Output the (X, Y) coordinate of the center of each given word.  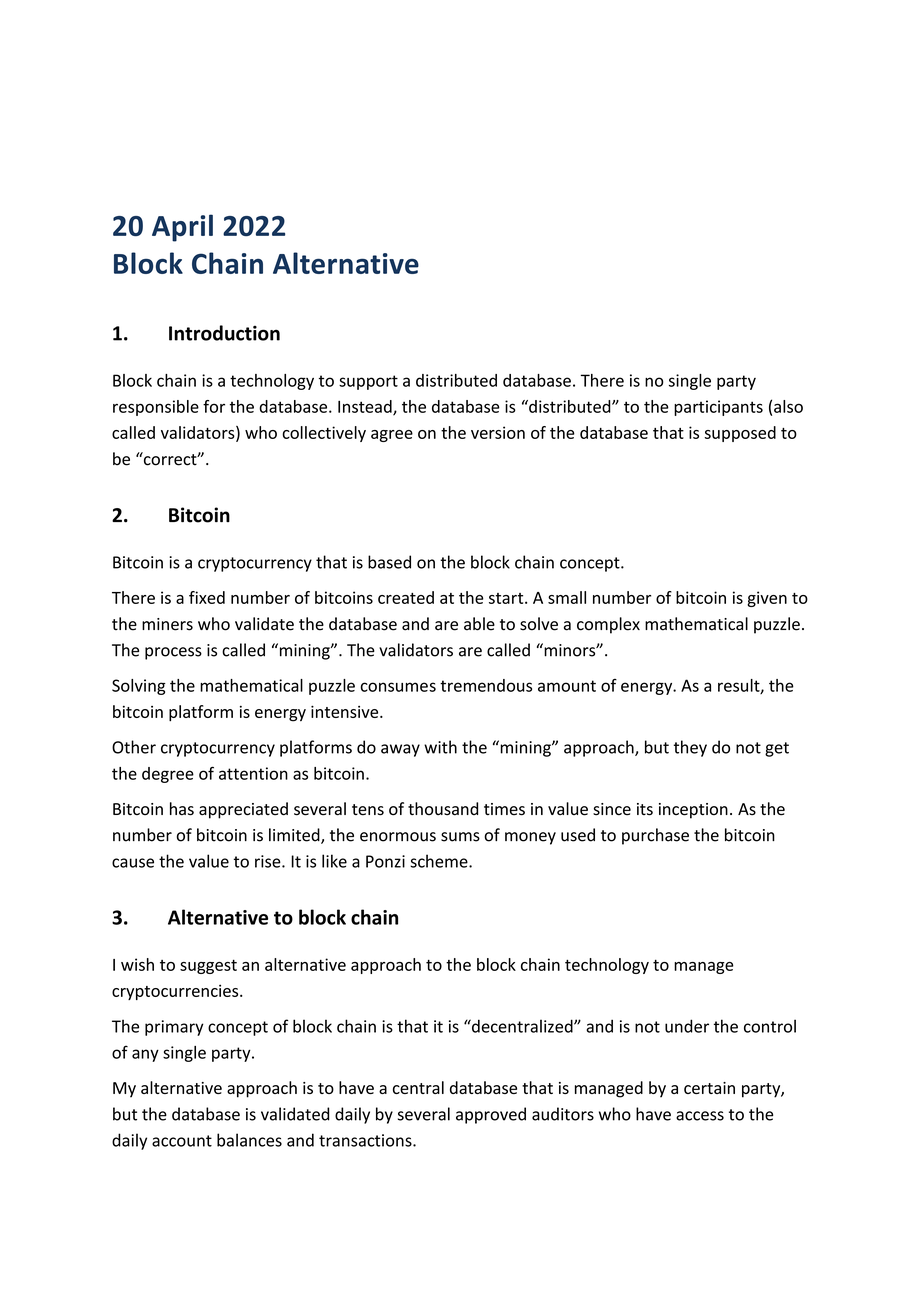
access (700, 1116)
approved (491, 1115)
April (182, 228)
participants (718, 408)
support (368, 382)
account (182, 1141)
